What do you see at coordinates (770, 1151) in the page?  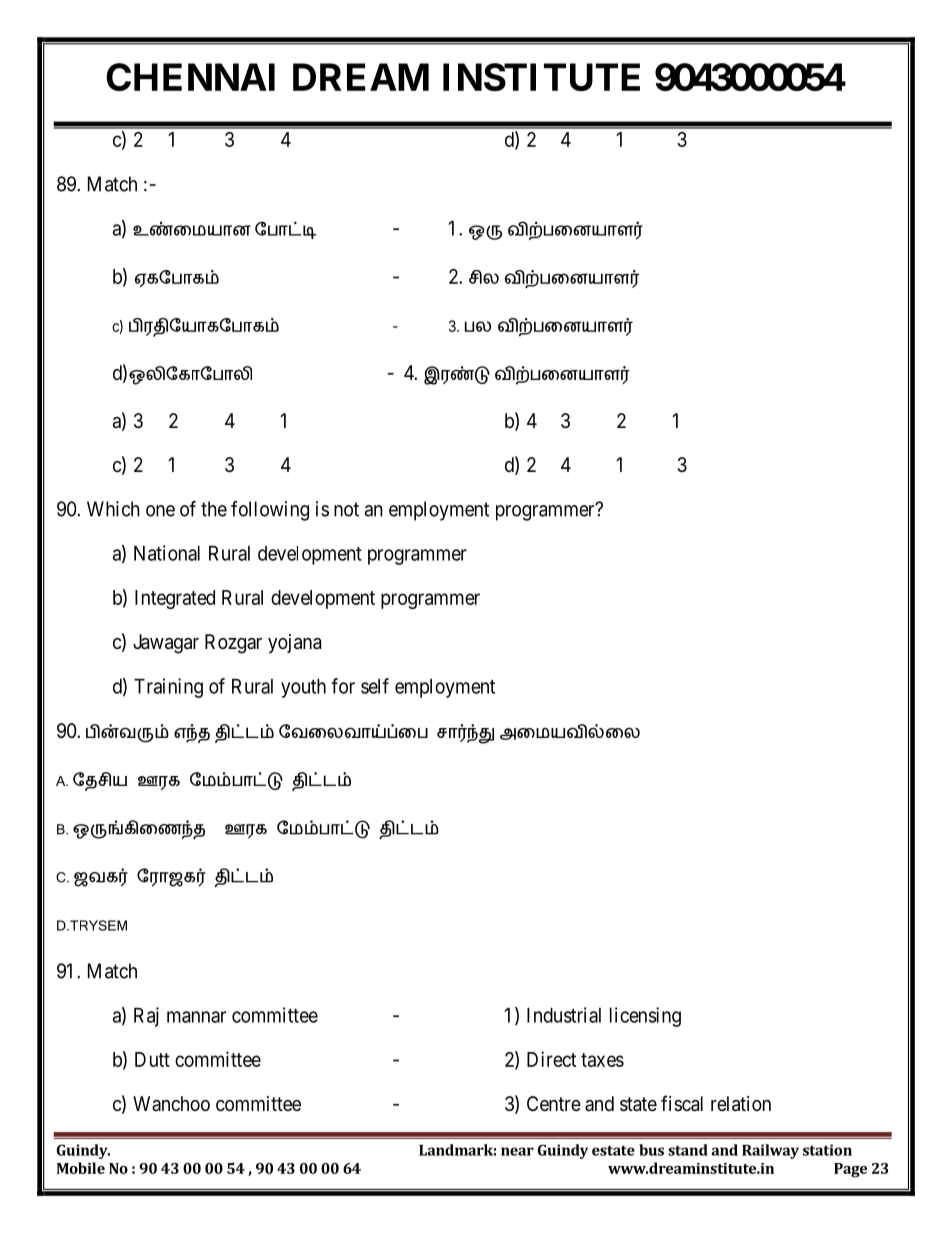 I see `Railway` at bounding box center [770, 1151].
